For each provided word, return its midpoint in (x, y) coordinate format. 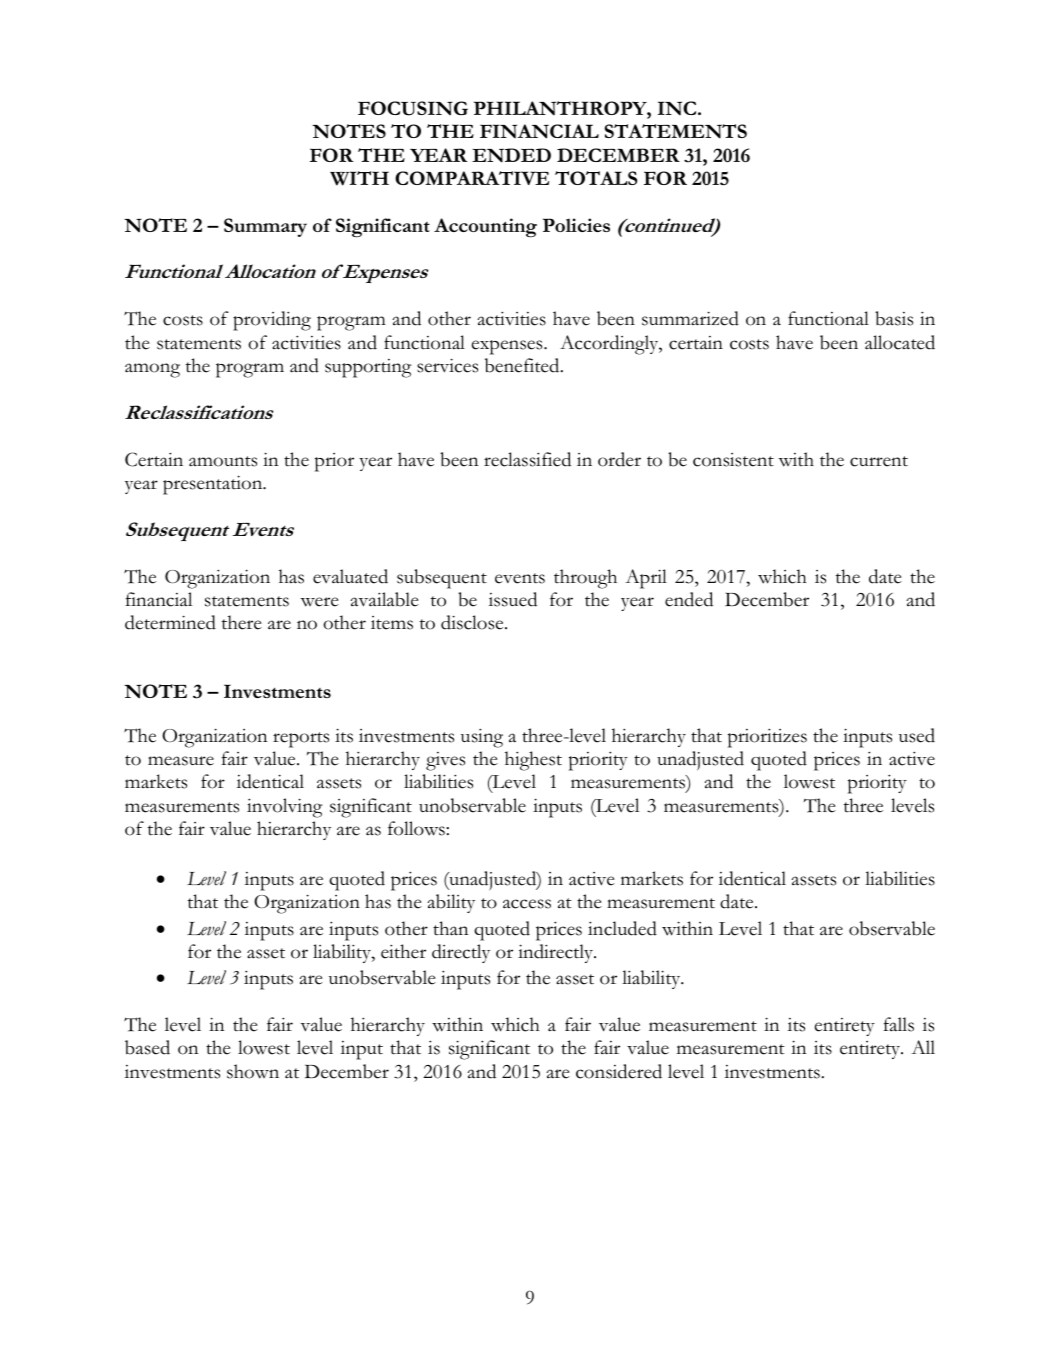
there (242, 622)
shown (253, 1071)
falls (899, 1024)
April (646, 579)
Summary (265, 227)
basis (894, 318)
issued (513, 599)
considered (619, 1071)
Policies (576, 225)
